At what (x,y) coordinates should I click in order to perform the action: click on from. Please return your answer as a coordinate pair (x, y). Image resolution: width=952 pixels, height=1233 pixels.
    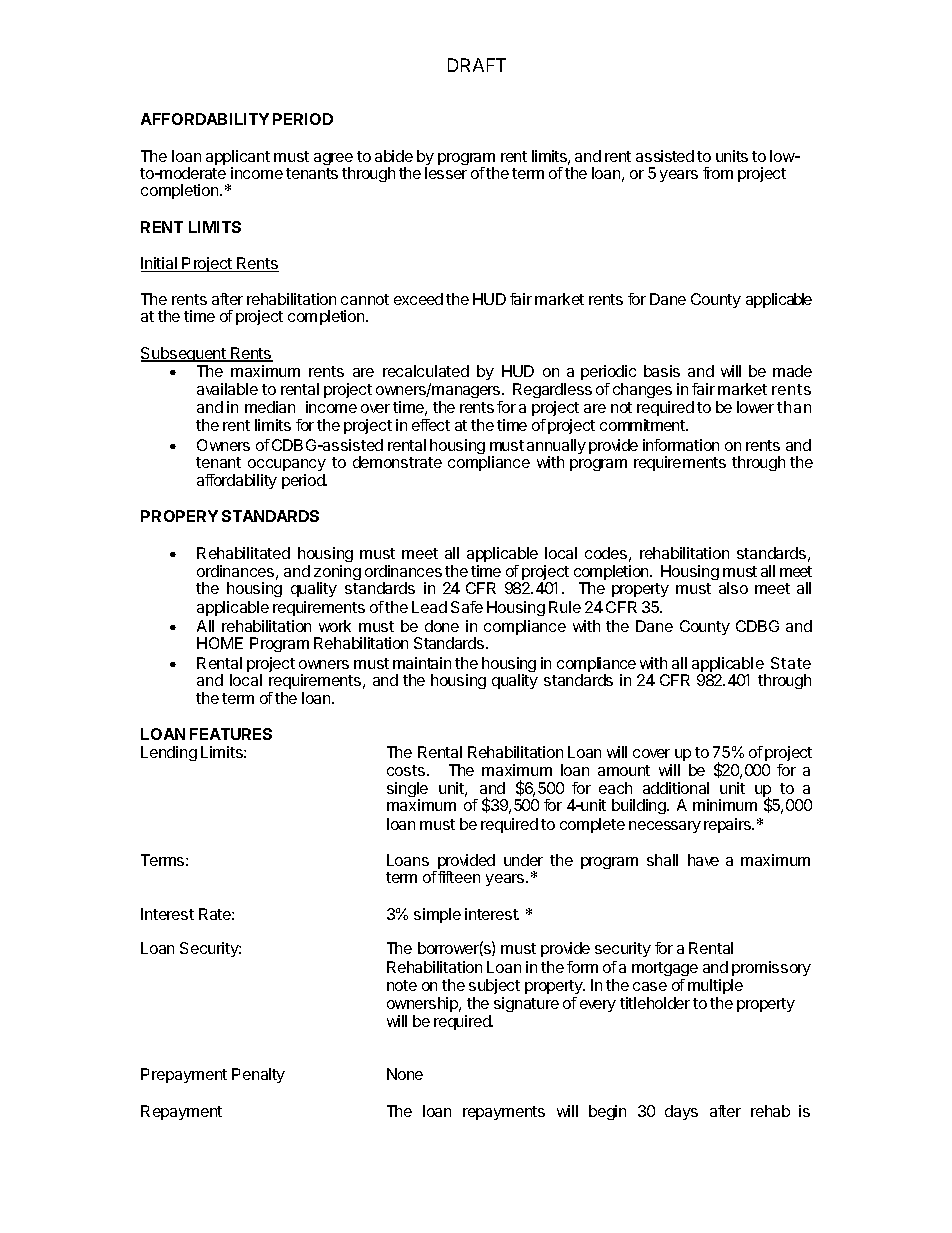
    Looking at the image, I should click on (718, 173).
